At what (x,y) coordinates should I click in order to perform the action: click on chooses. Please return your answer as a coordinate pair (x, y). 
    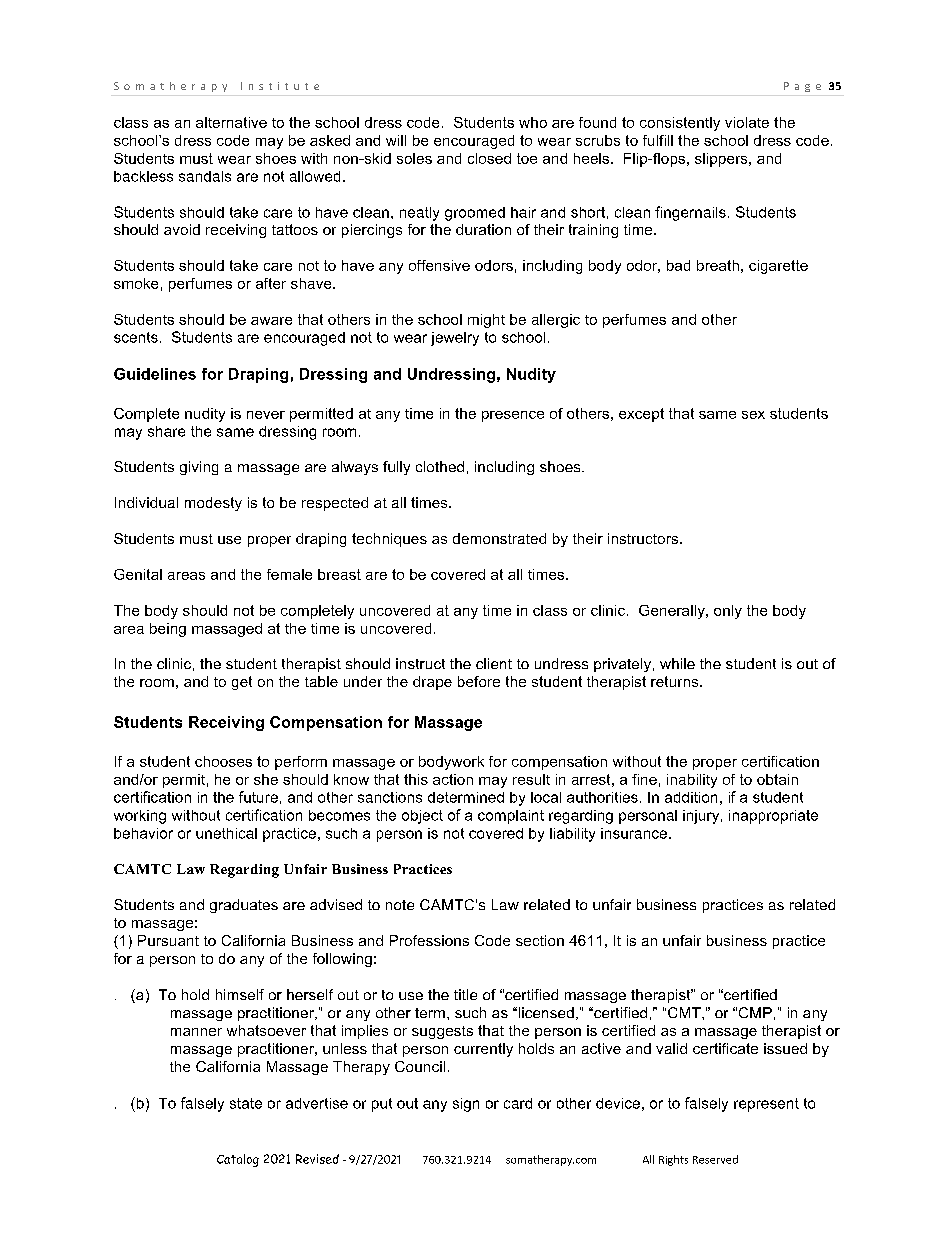
    Looking at the image, I should click on (223, 761).
